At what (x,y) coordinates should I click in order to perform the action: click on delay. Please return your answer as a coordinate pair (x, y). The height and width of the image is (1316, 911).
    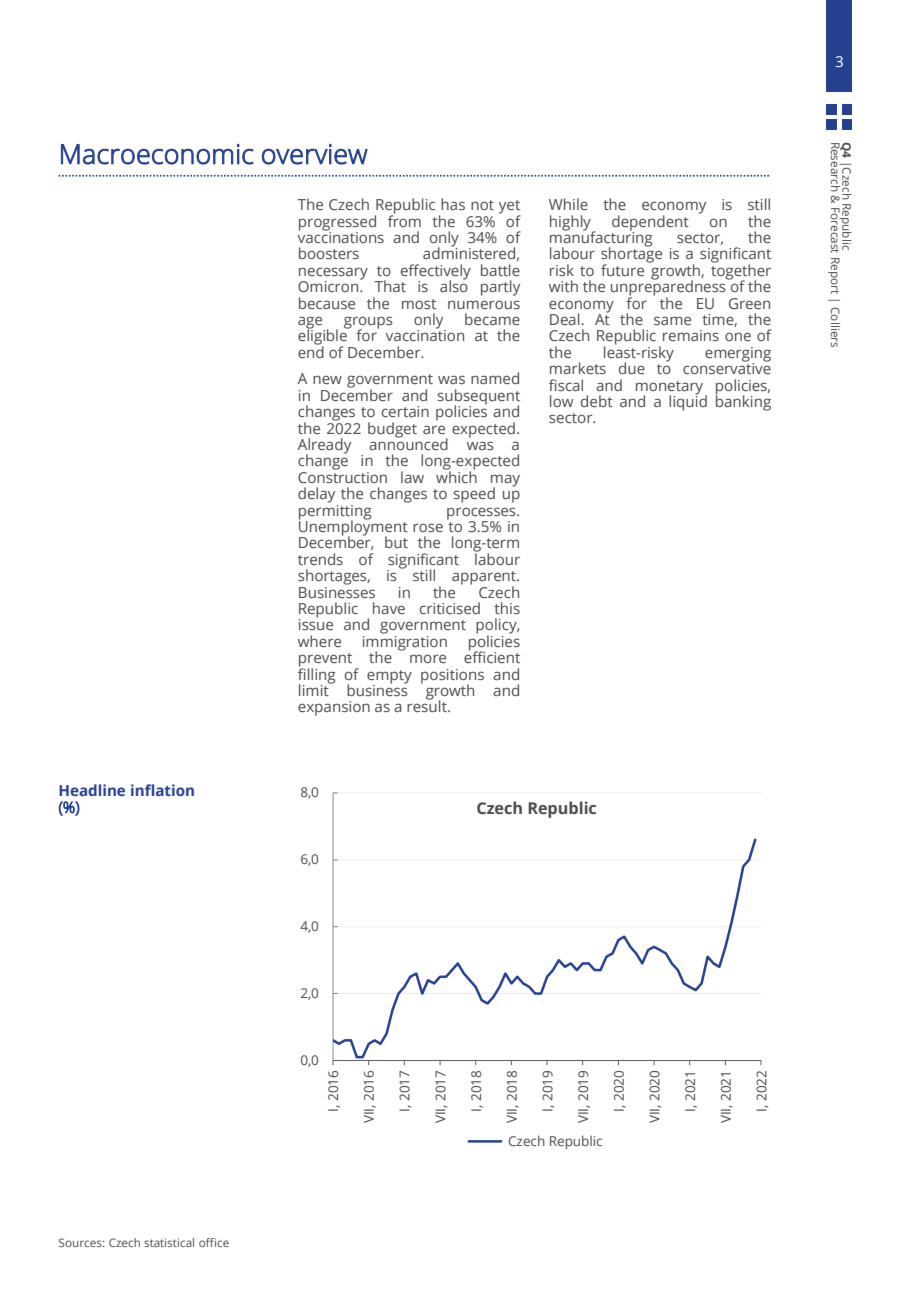
    Looking at the image, I should click on (316, 495).
